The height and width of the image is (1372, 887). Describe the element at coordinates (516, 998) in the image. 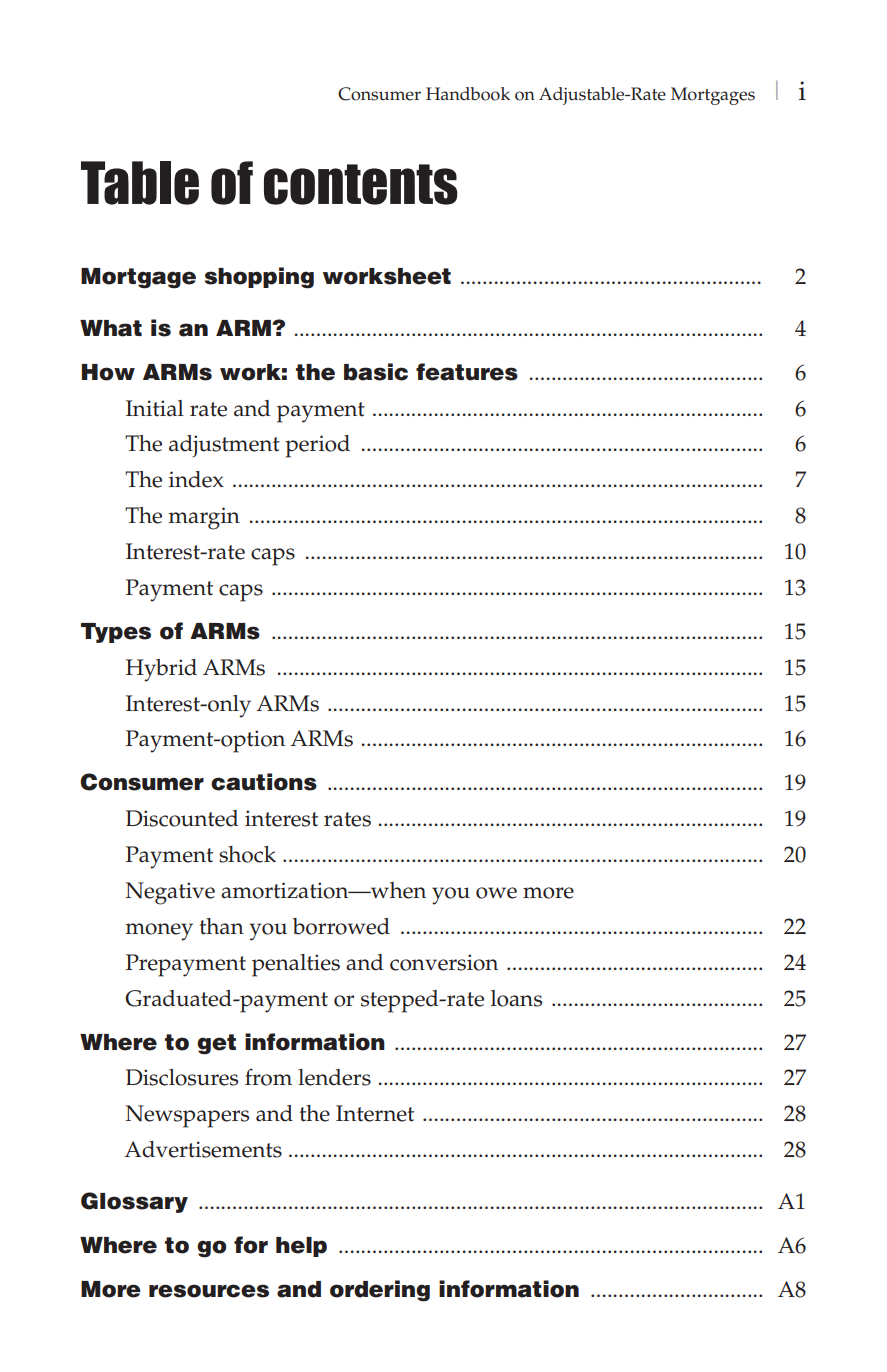

I see `loans` at that location.
